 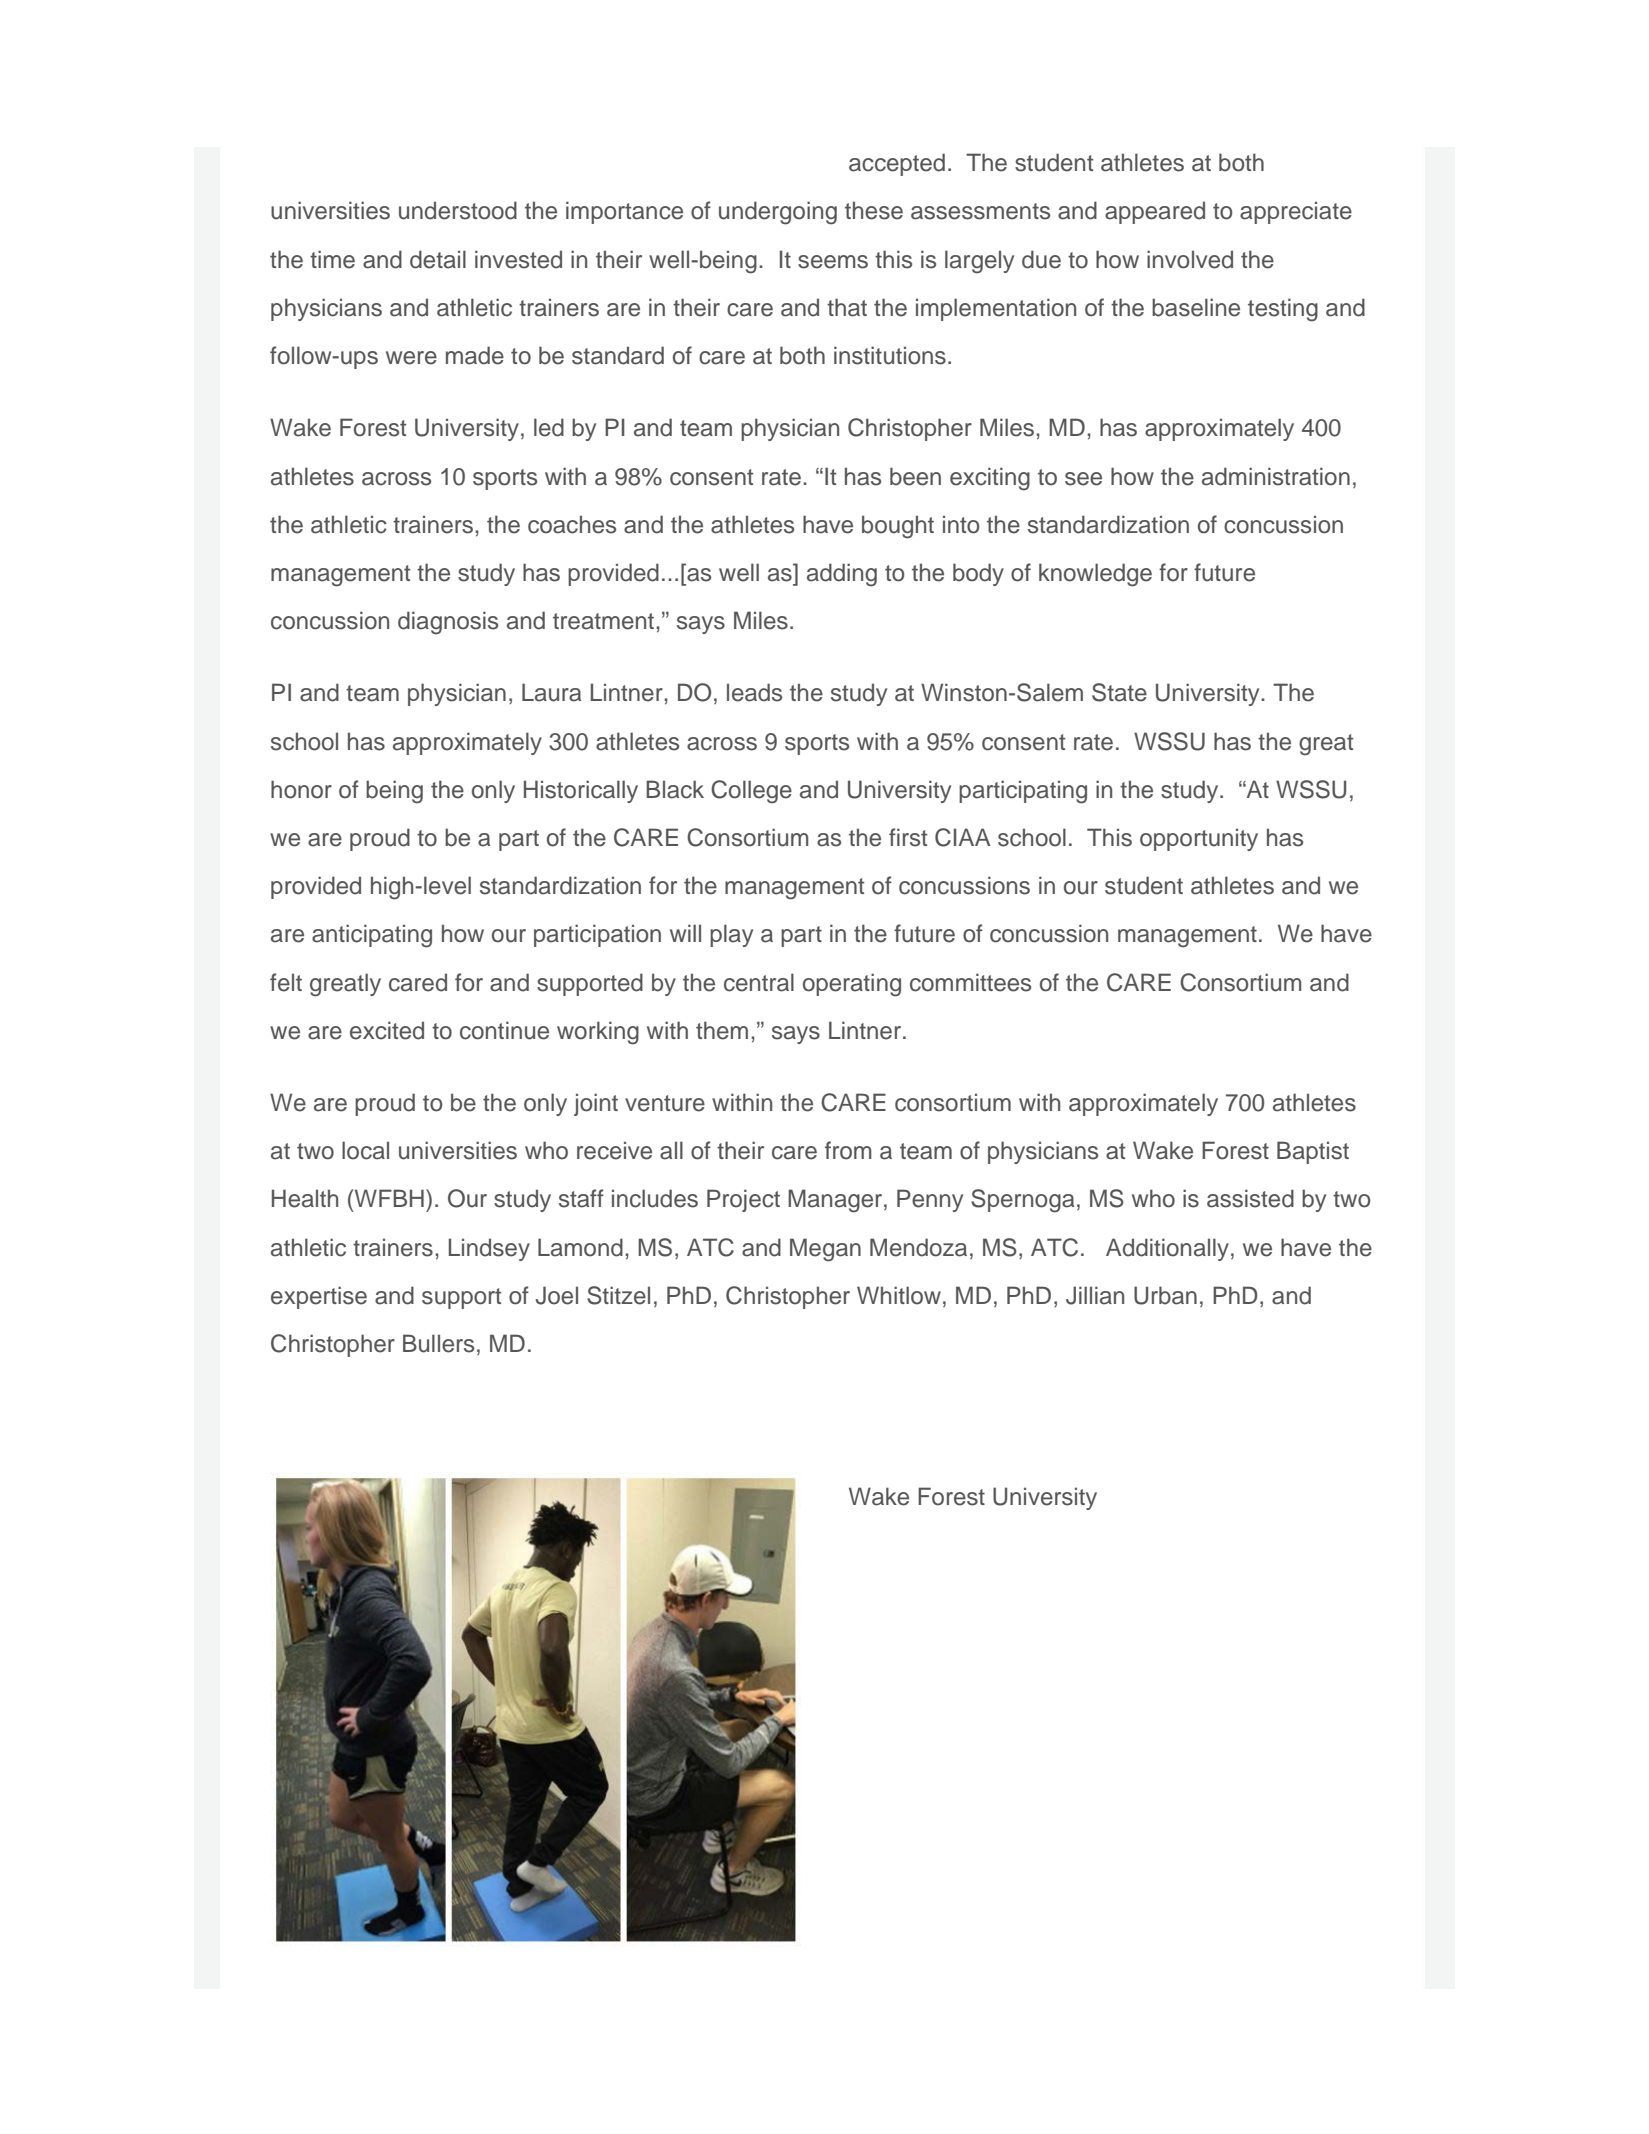 What do you see at coordinates (1199, 839) in the screenshot?
I see `opportunity` at bounding box center [1199, 839].
